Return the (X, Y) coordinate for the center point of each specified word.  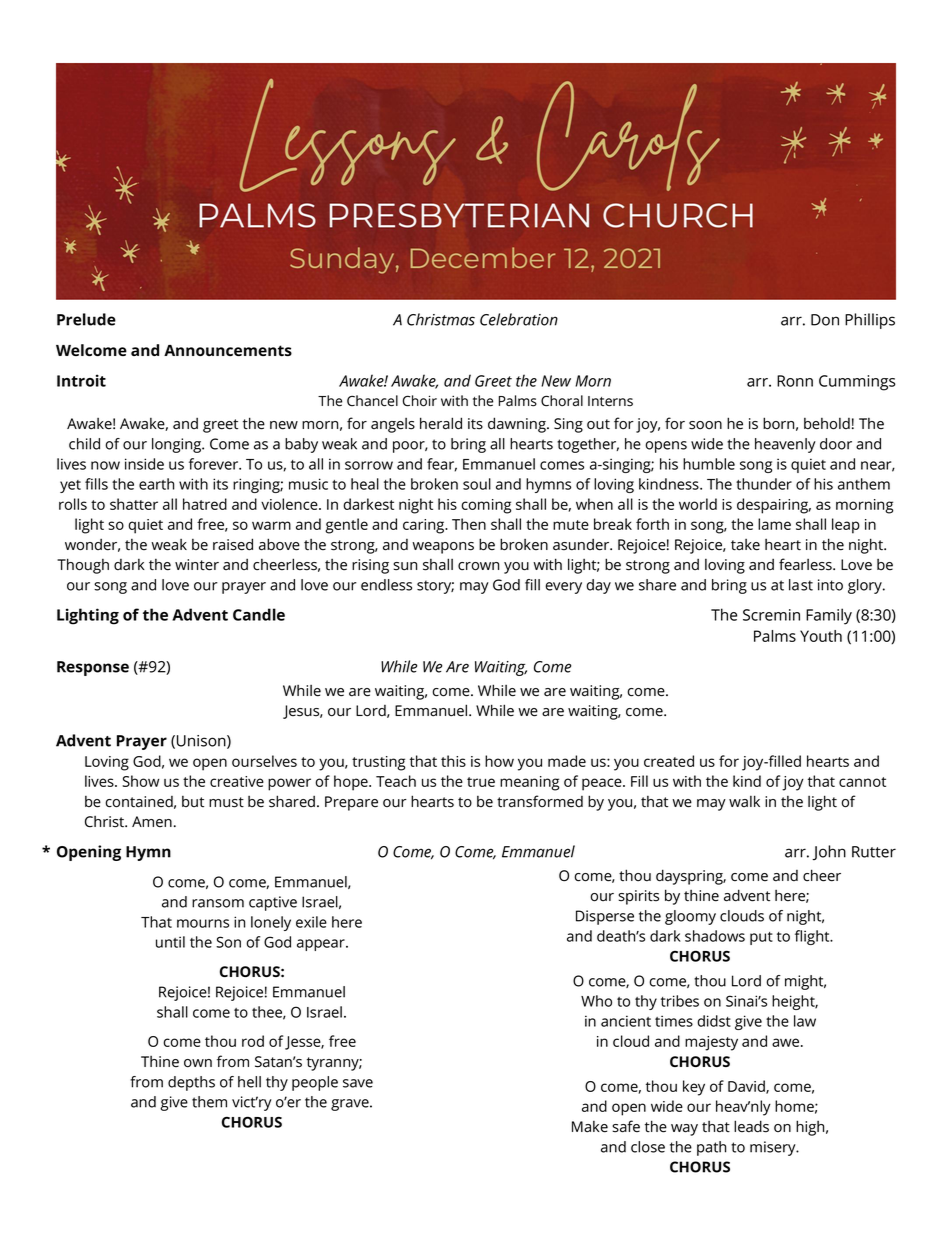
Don (825, 320)
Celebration (519, 319)
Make (590, 1127)
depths (191, 1083)
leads (751, 1126)
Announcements (228, 350)
